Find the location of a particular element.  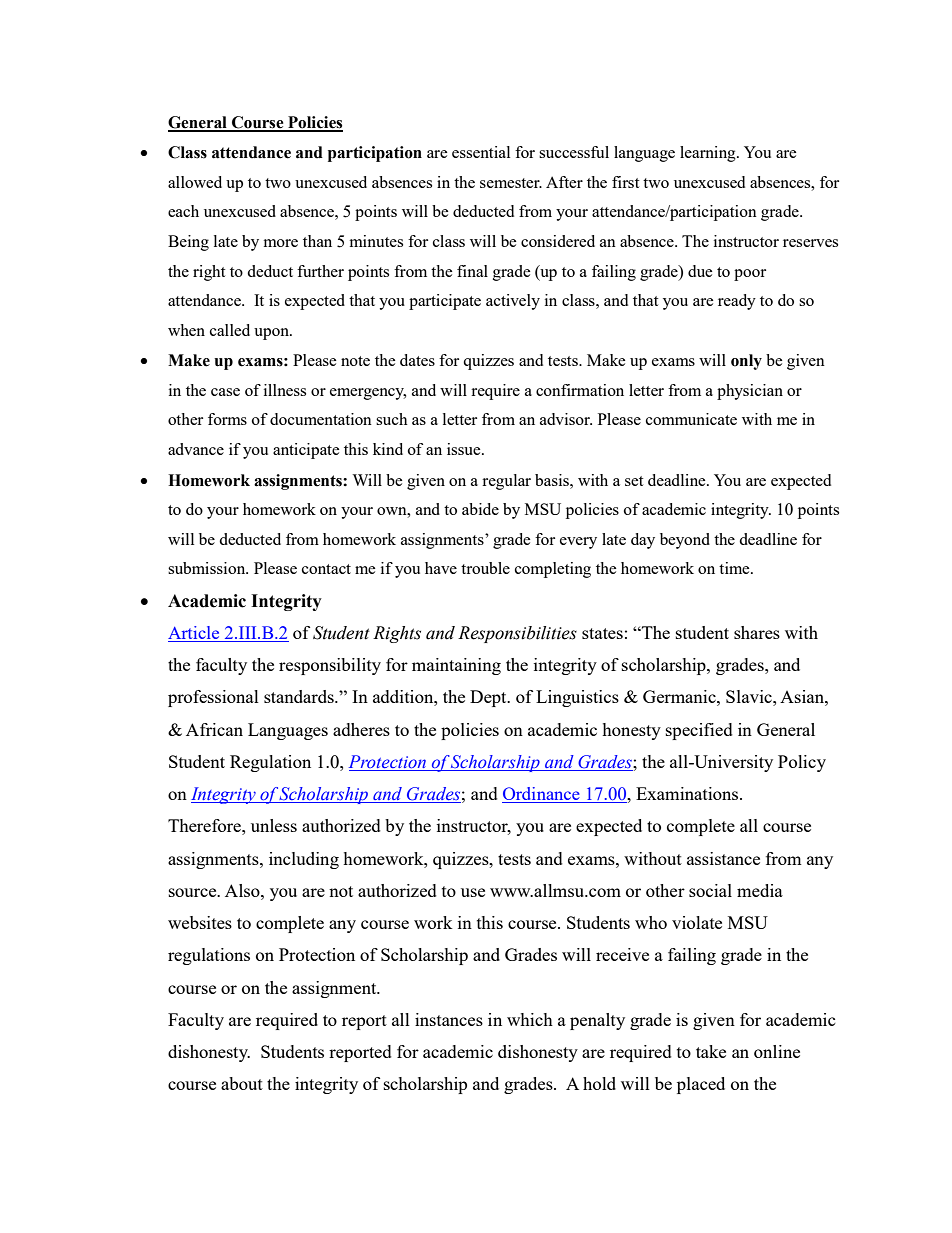

African is located at coordinates (214, 729).
